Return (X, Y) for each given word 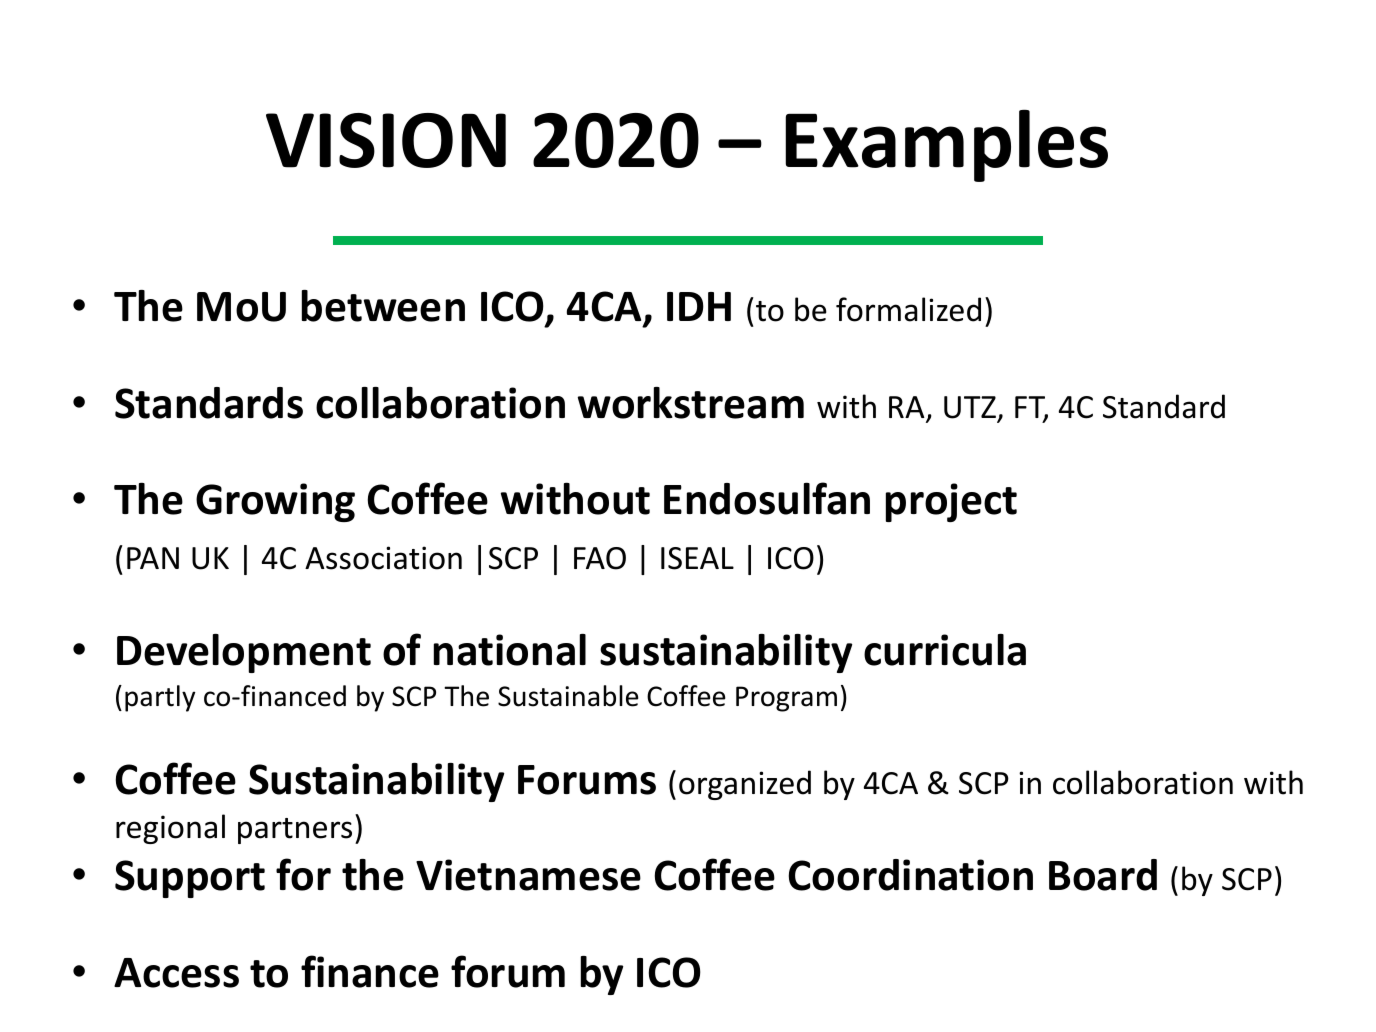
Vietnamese (528, 875)
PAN (153, 558)
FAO (600, 558)
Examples (946, 145)
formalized (908, 309)
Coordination (910, 875)
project (951, 502)
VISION (386, 140)
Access (176, 973)
